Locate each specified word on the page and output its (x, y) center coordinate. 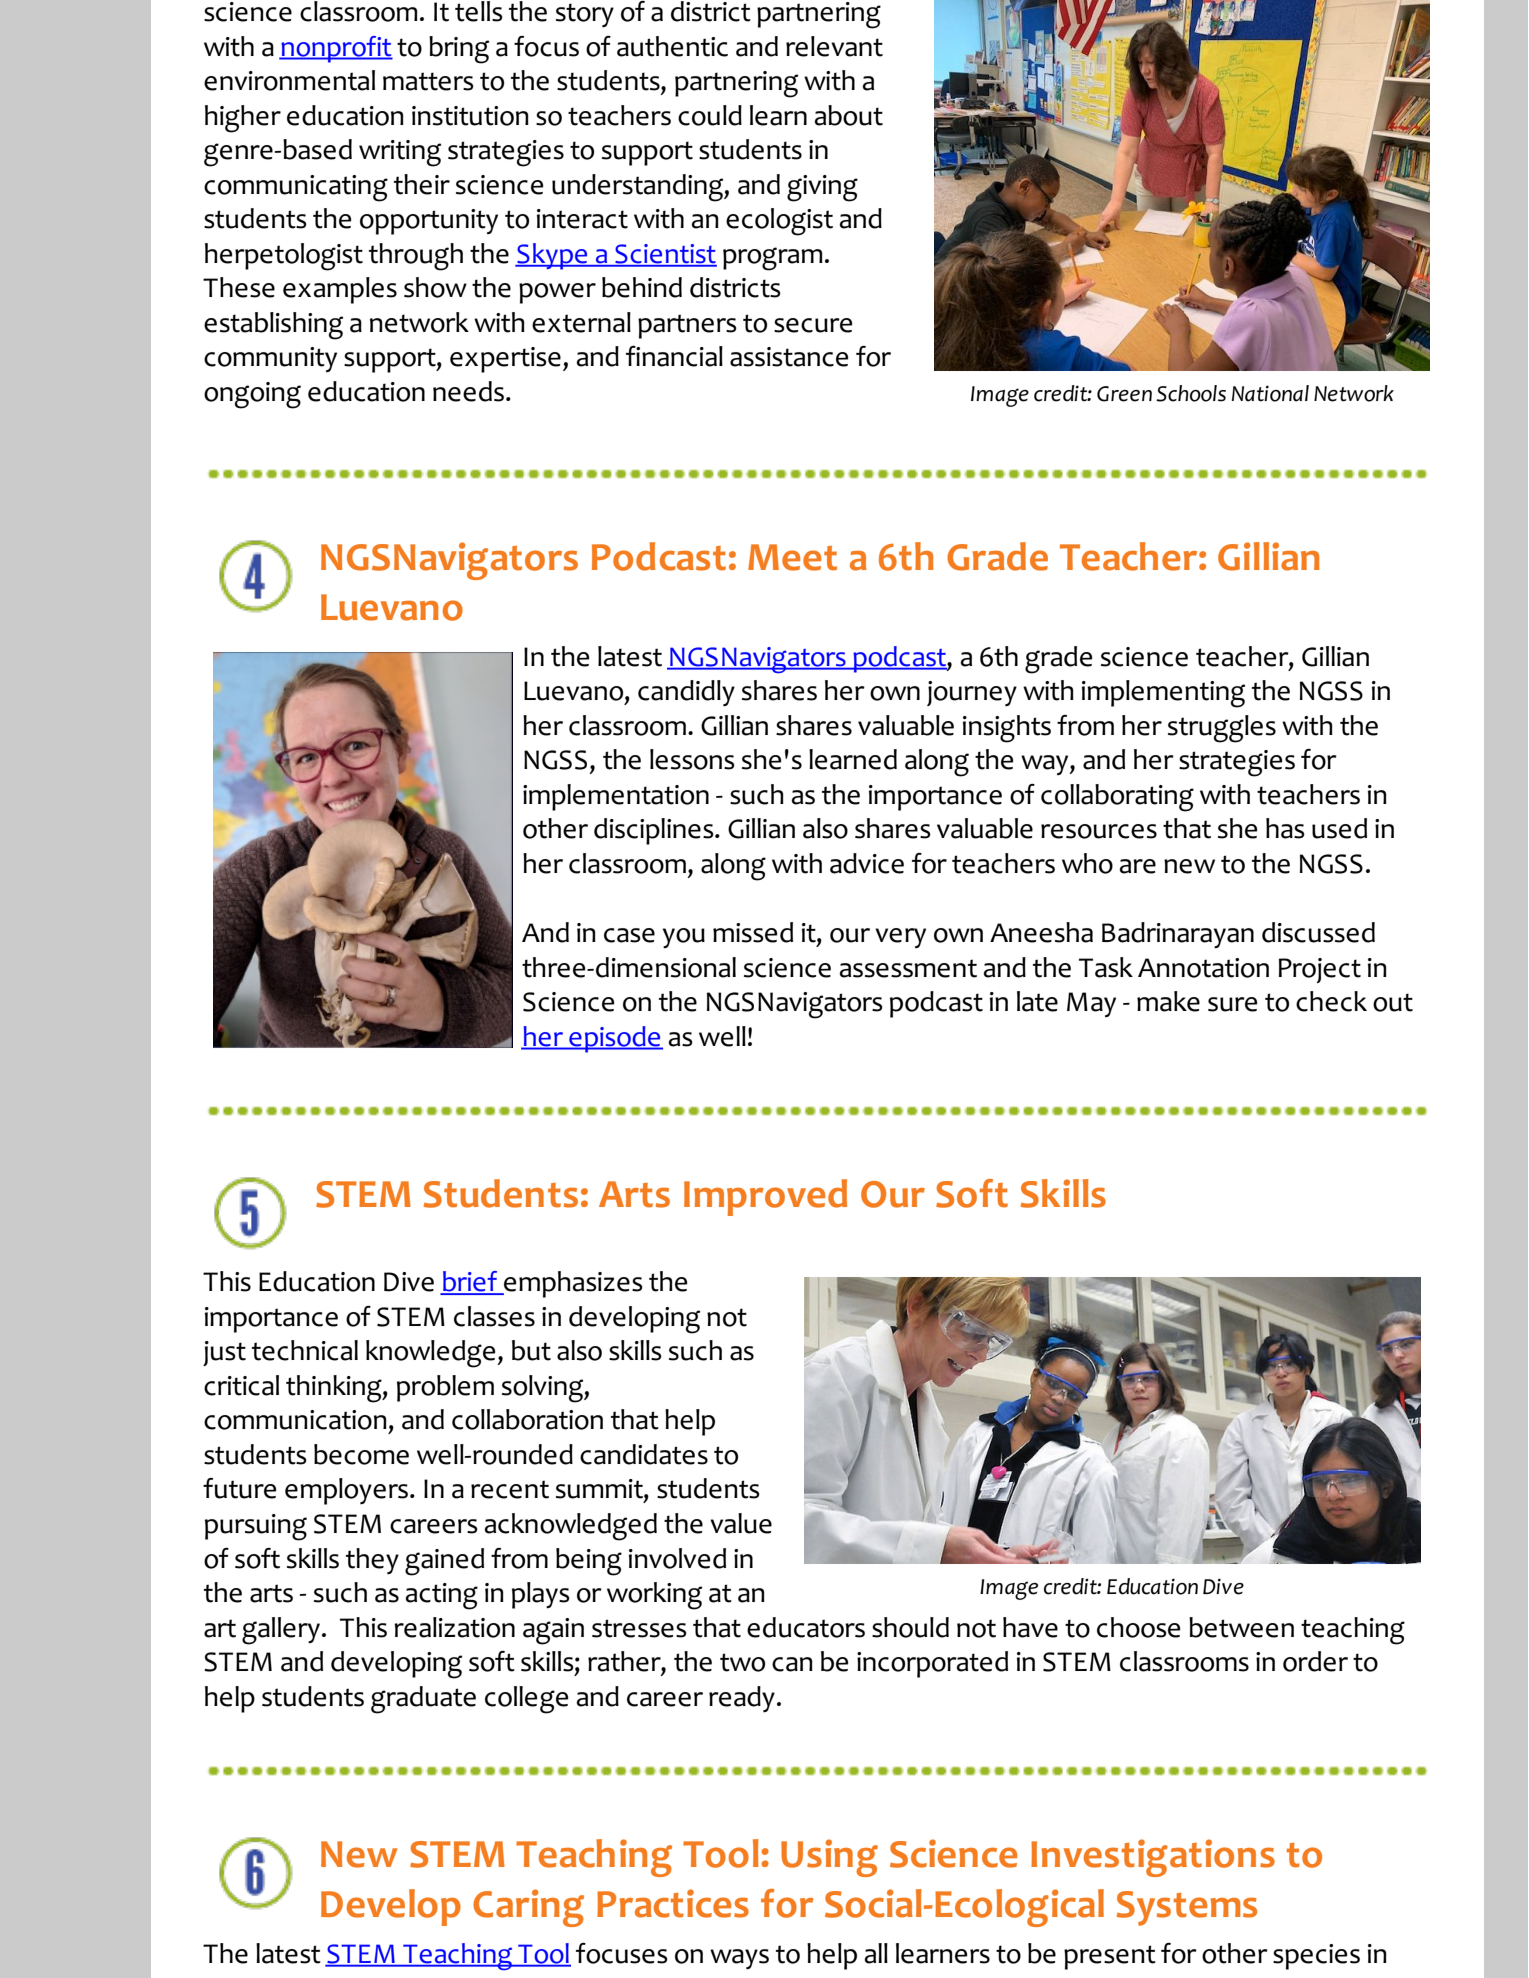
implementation (616, 797)
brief (470, 1282)
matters (428, 81)
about (849, 115)
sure (1232, 1004)
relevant (834, 46)
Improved (765, 1197)
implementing (1163, 694)
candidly (686, 693)
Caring (528, 1908)
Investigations (1153, 1858)
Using (829, 1858)
